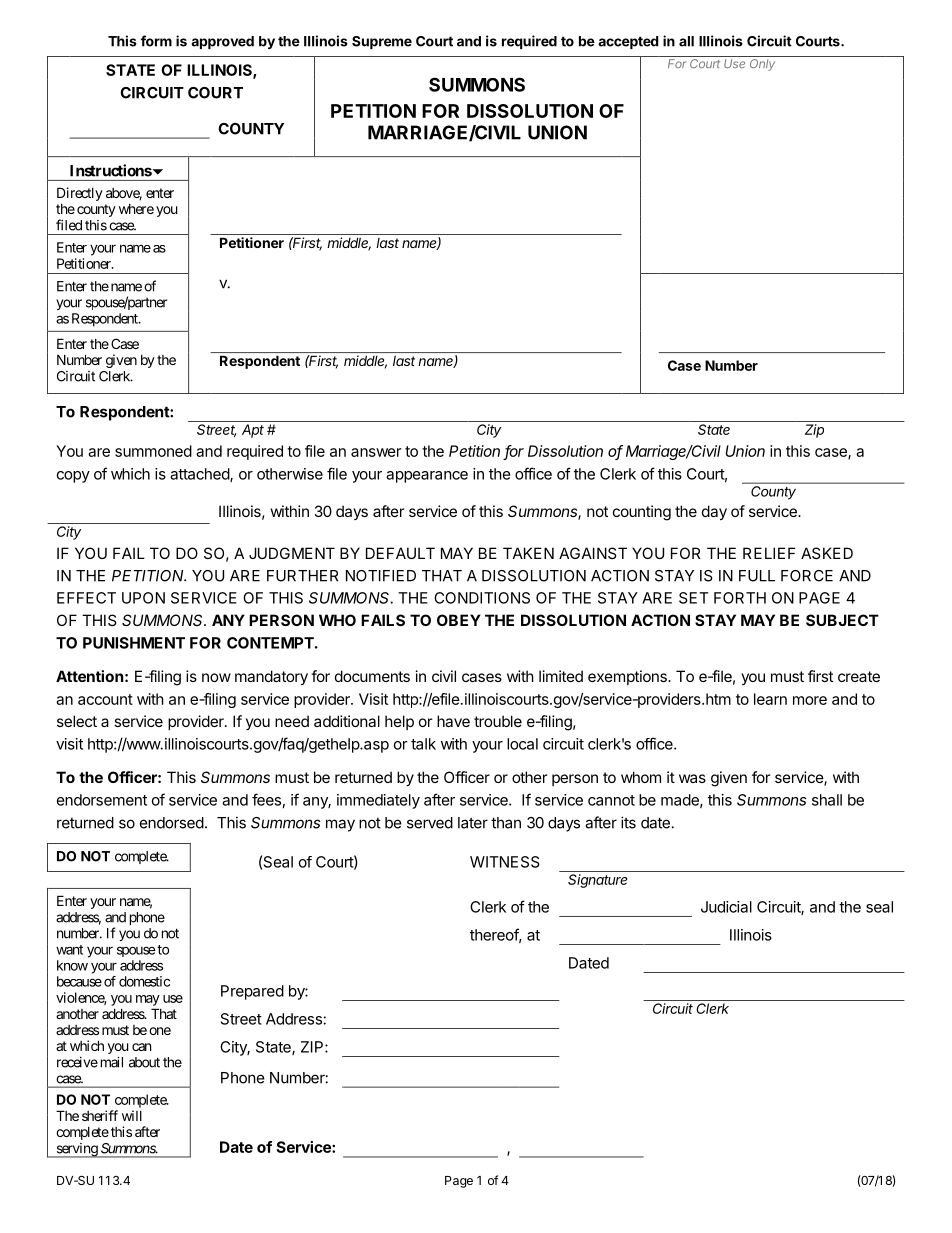 The height and width of the image is (1233, 952). I want to click on FORTH, so click(740, 598).
